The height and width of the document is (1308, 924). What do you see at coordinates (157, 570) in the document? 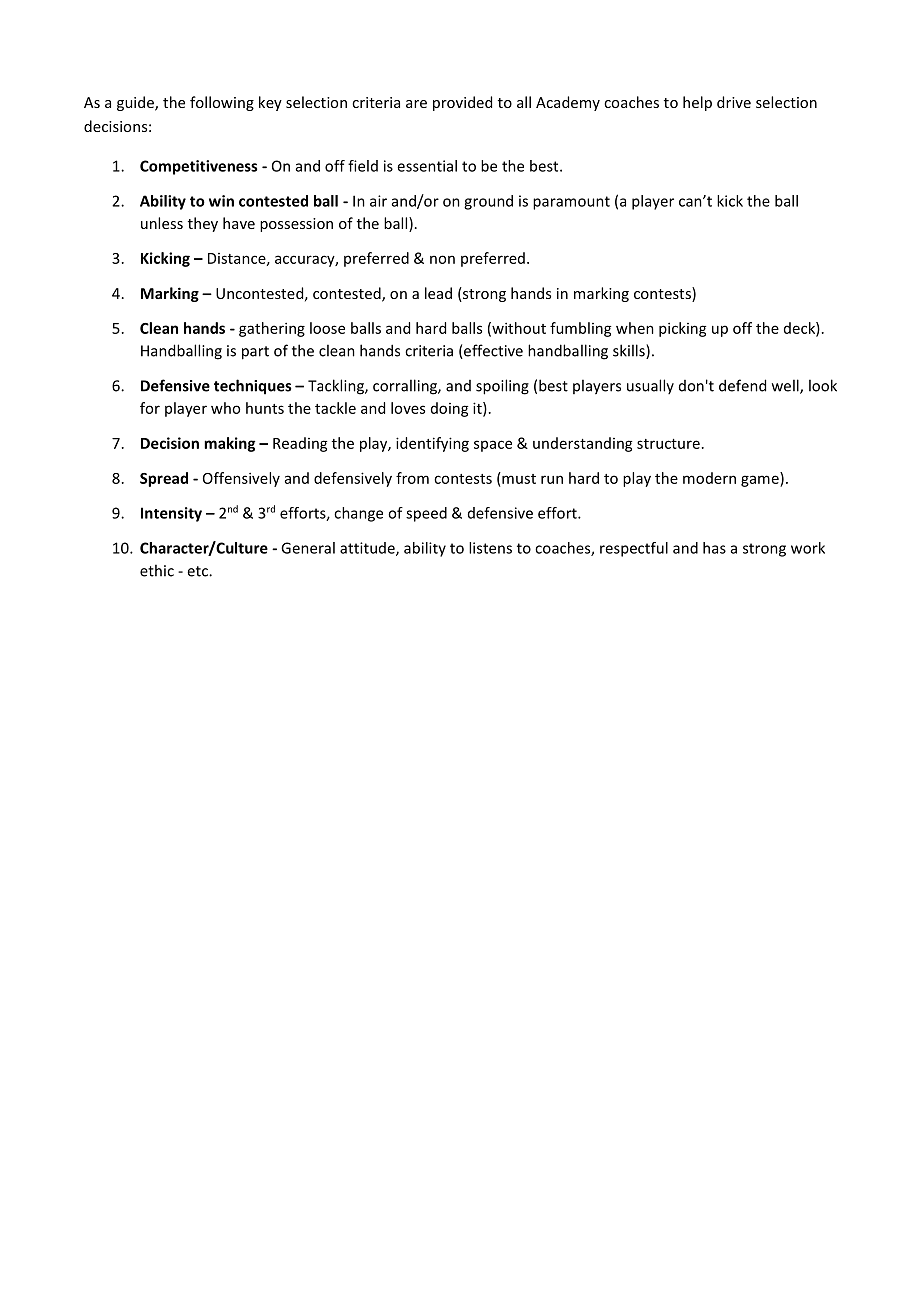
I see `ethic` at bounding box center [157, 570].
